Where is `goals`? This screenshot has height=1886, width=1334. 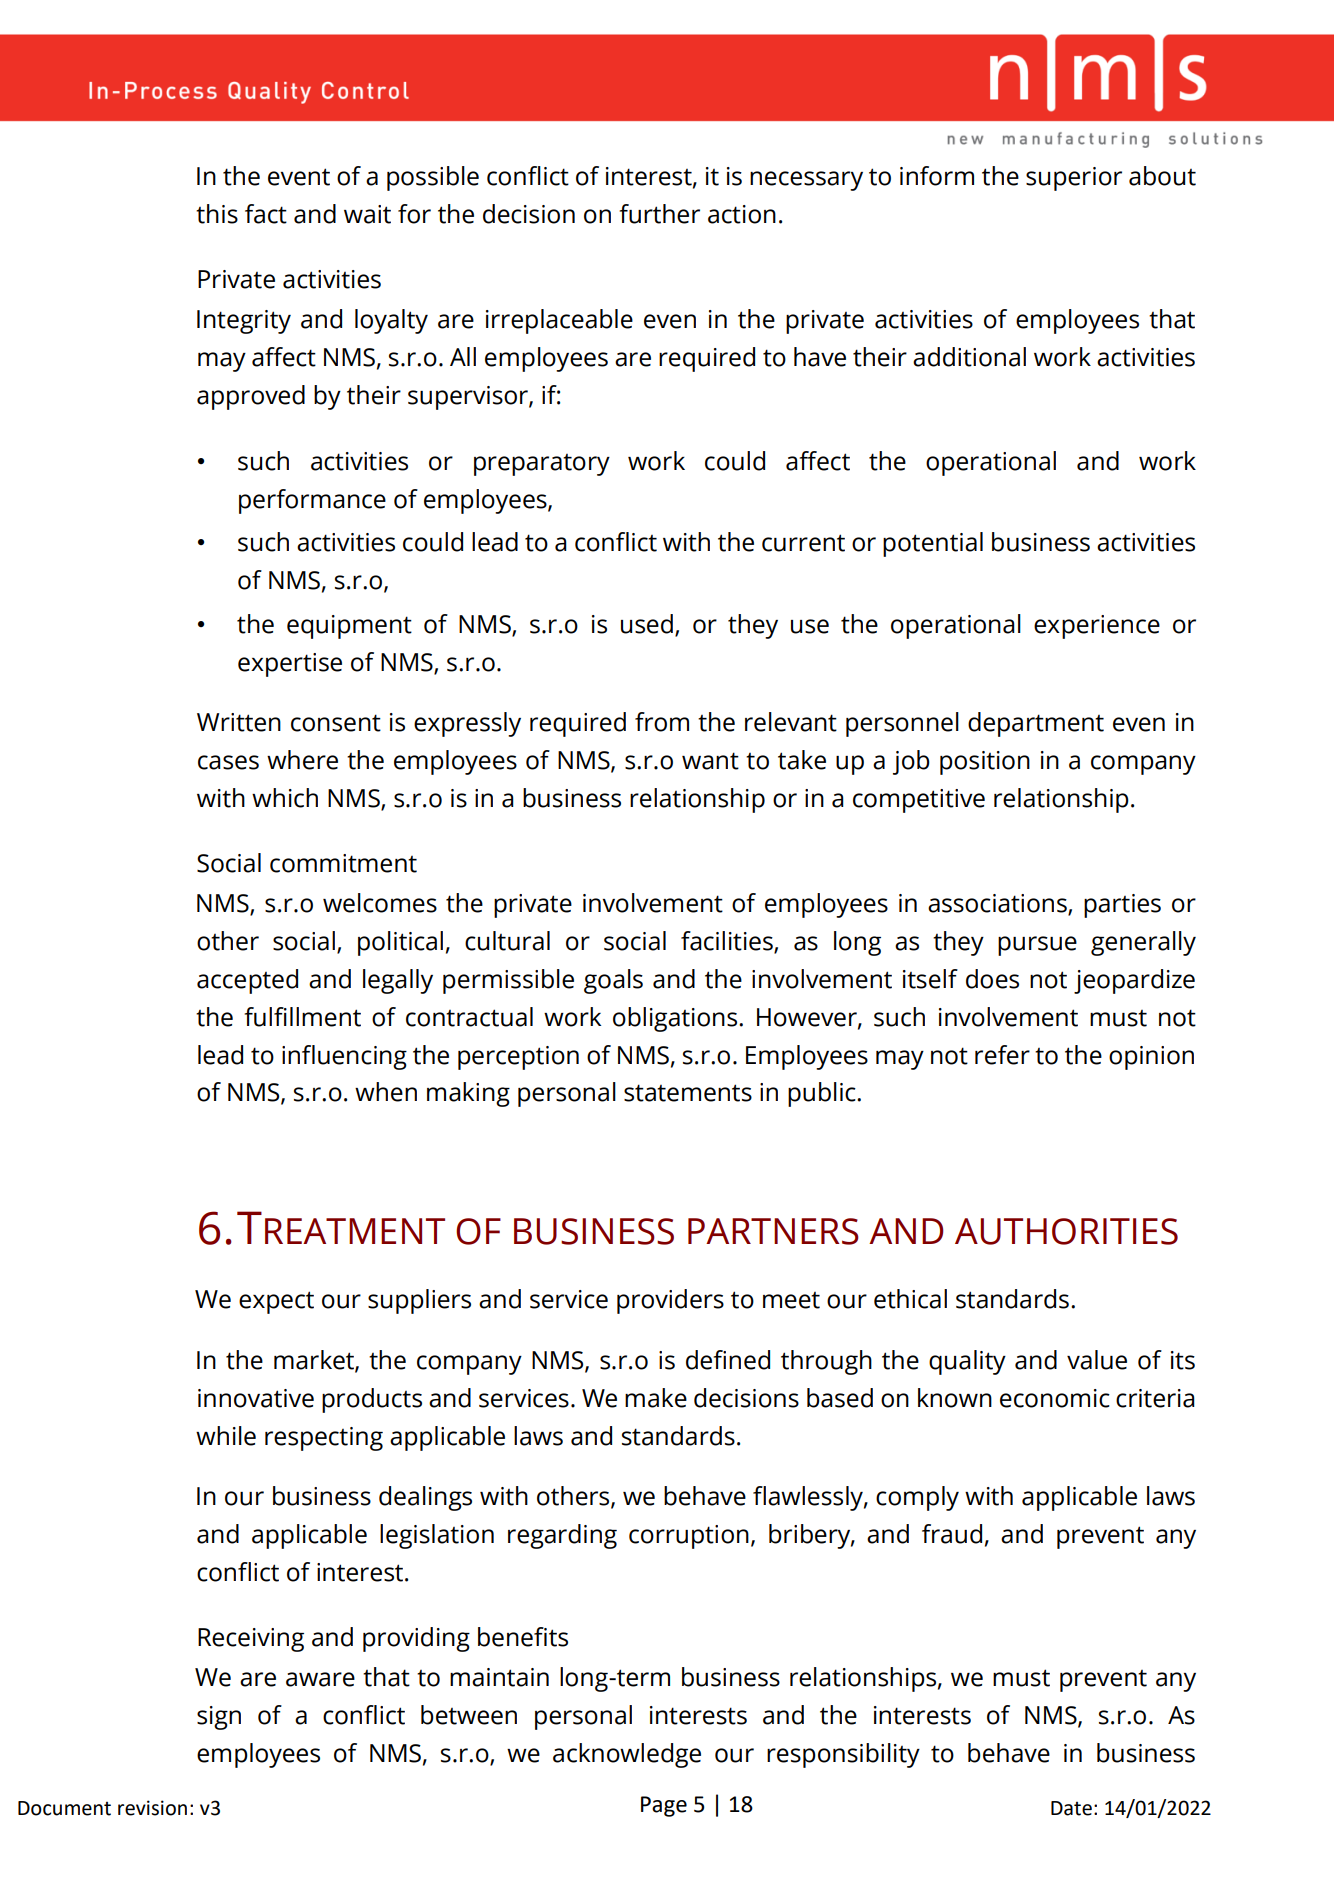 goals is located at coordinates (613, 981).
